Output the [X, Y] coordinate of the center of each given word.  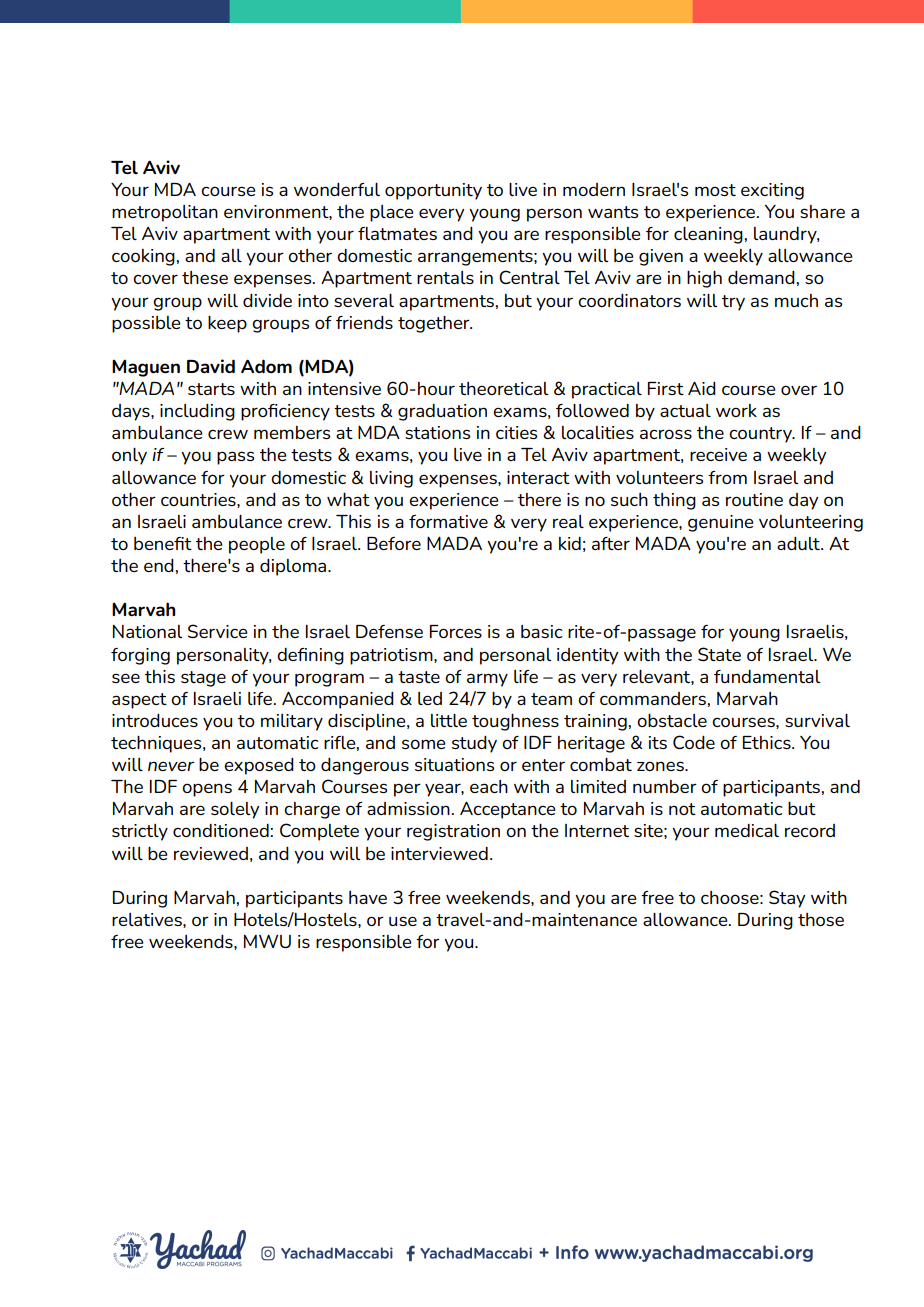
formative [448, 521]
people [257, 545]
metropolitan [165, 213]
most [715, 190]
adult [799, 543]
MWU [267, 941]
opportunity [433, 191]
